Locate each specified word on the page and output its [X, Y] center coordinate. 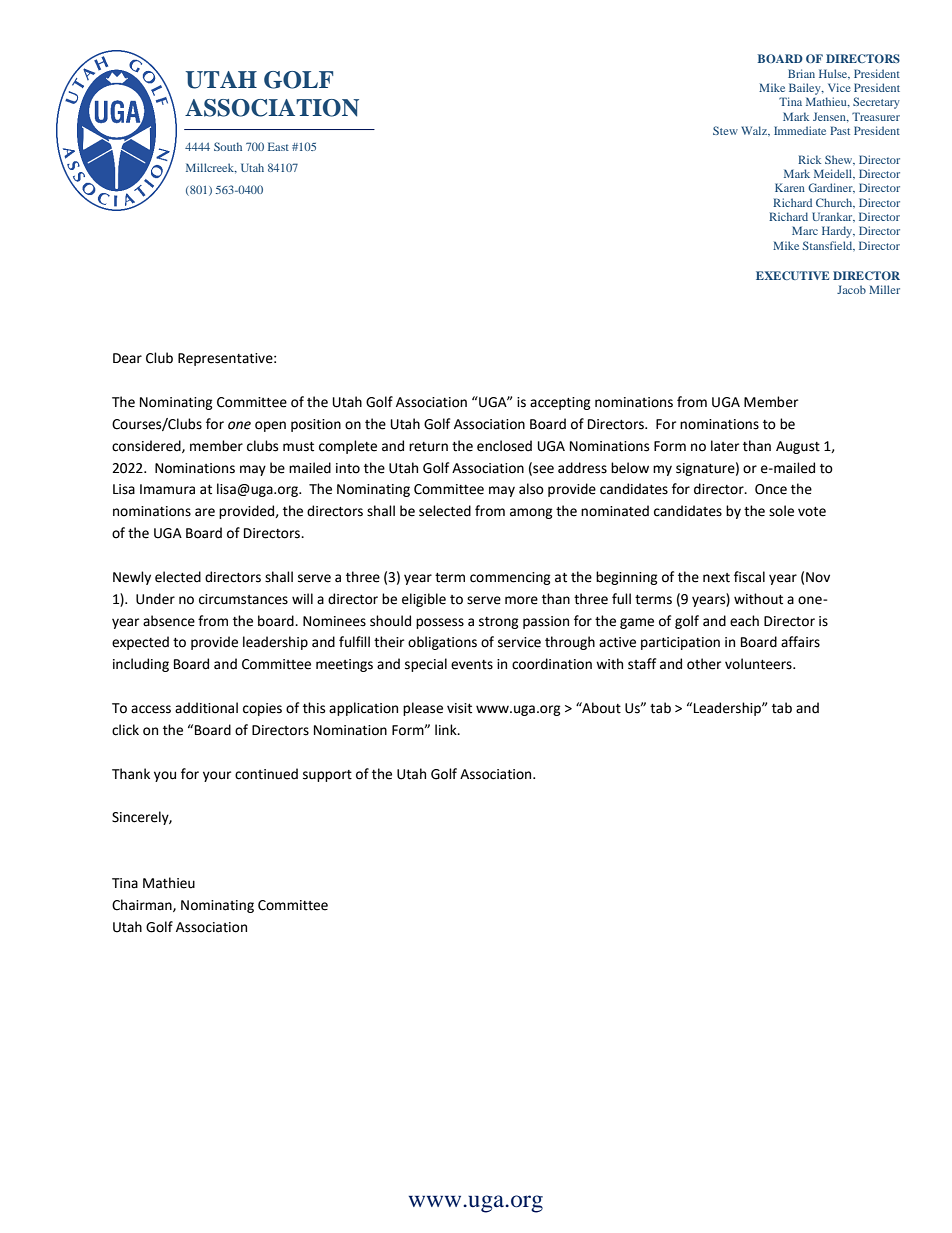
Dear [127, 358]
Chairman [143, 905]
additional [206, 708]
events [472, 665]
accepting [560, 403]
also [531, 489]
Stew [725, 130]
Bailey [806, 89]
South [228, 146]
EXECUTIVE [792, 275]
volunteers [759, 664]
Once [771, 489]
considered [147, 446]
